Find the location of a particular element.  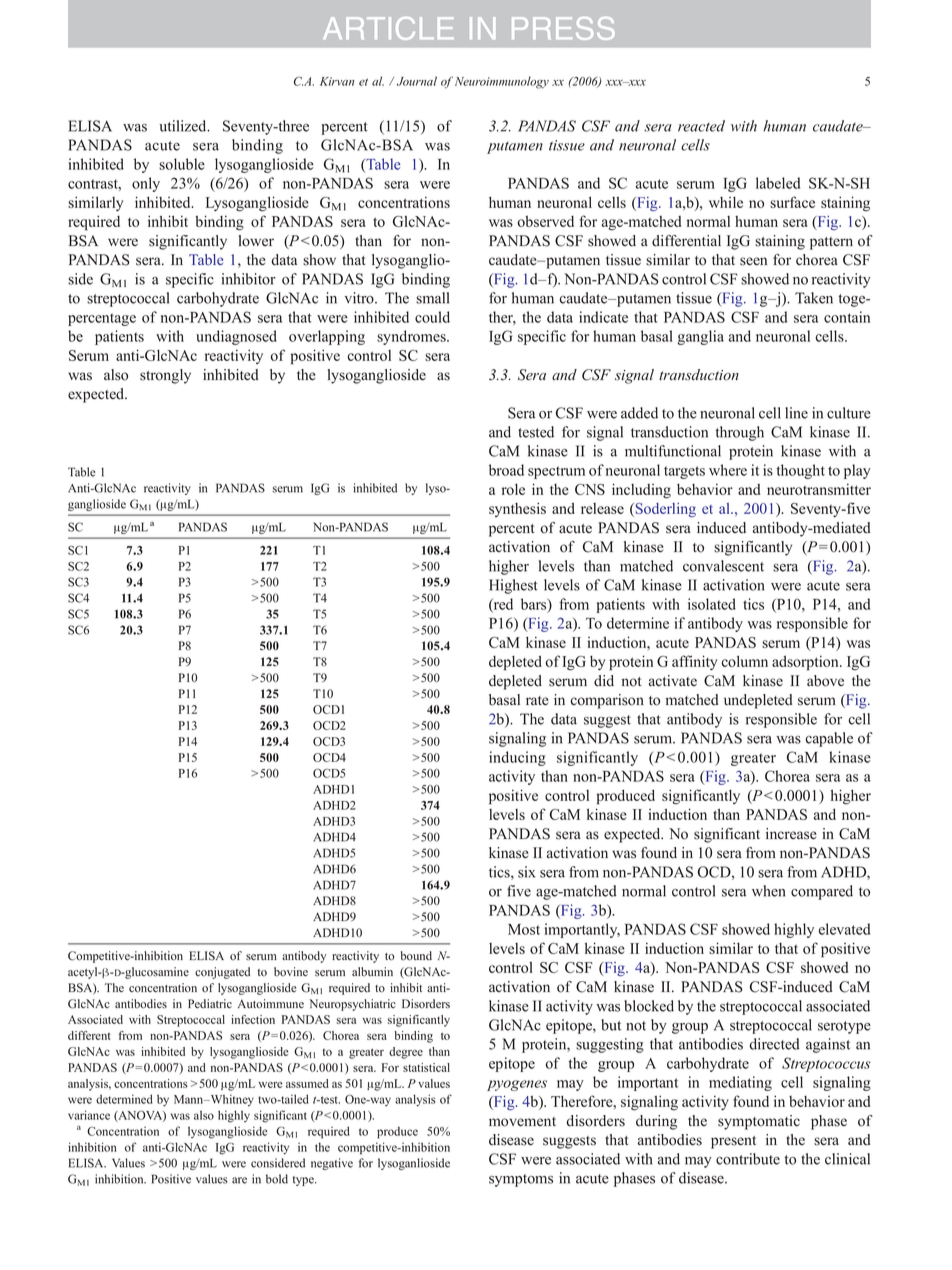

could is located at coordinates (432, 317).
